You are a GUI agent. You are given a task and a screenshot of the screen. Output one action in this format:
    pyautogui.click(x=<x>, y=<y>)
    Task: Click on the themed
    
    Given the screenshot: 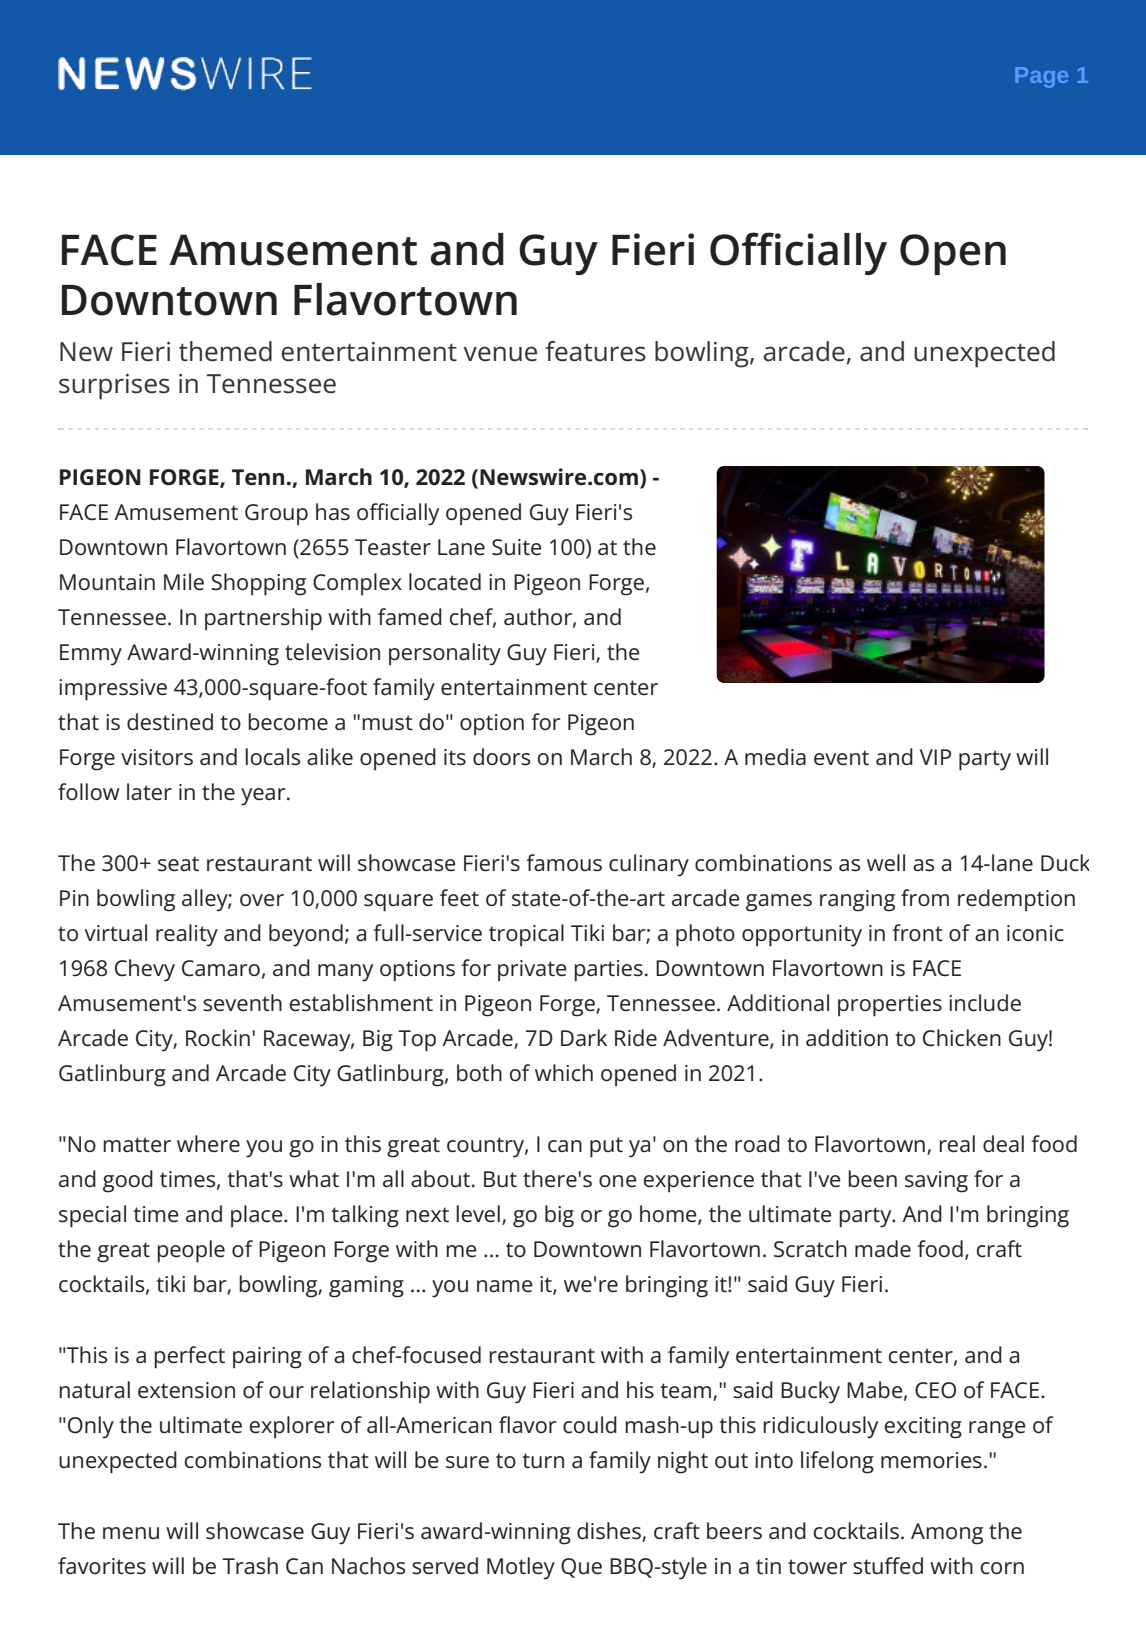 What is the action you would take?
    pyautogui.click(x=225, y=351)
